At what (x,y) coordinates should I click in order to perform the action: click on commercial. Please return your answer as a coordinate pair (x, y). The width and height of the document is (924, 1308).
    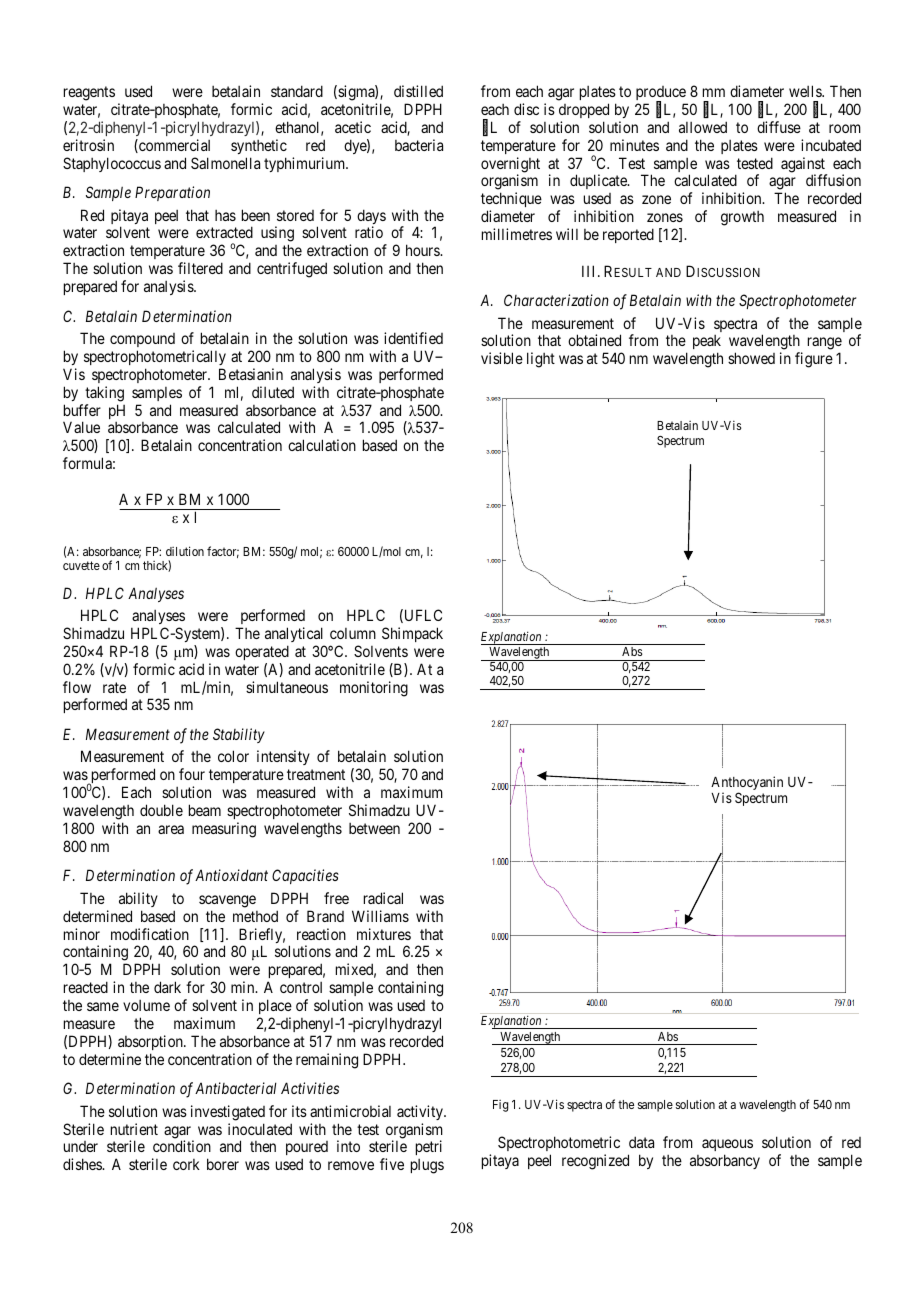
    Looking at the image, I should click on (173, 146).
